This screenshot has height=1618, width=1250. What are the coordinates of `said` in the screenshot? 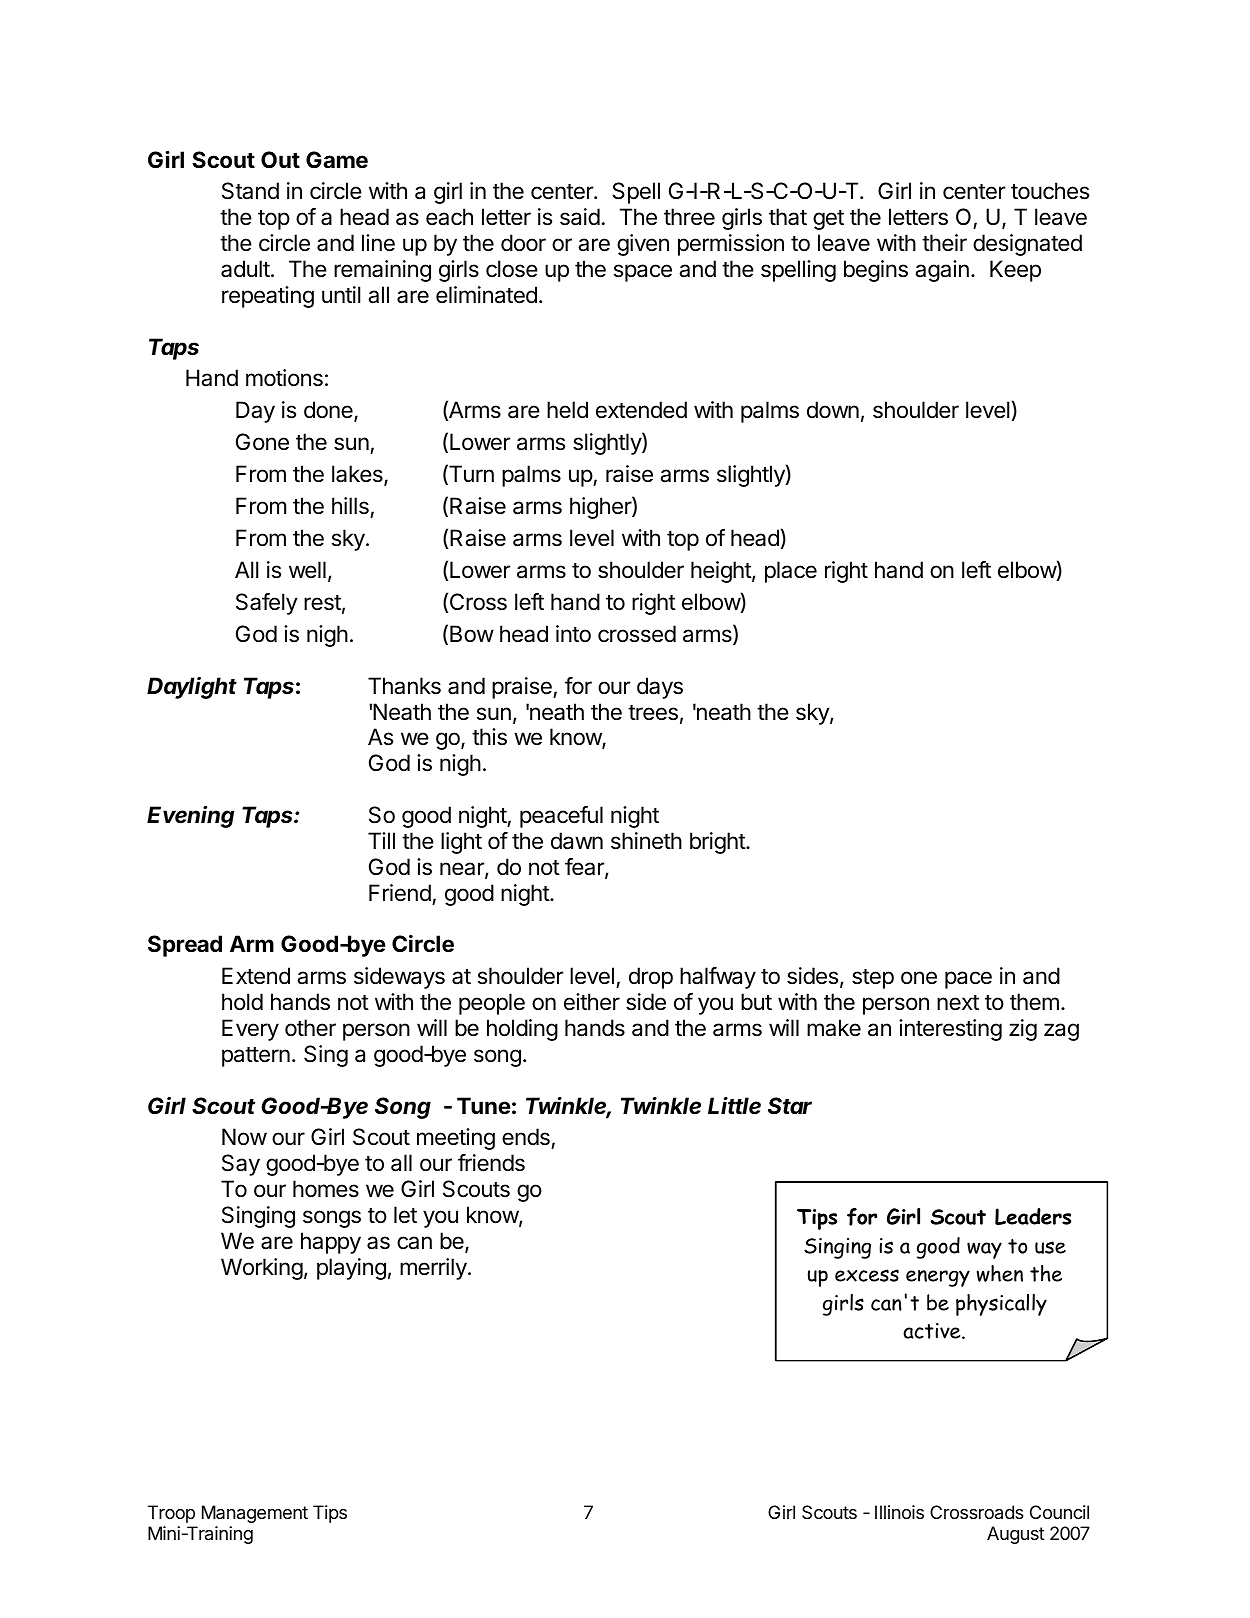 It's located at (580, 217).
